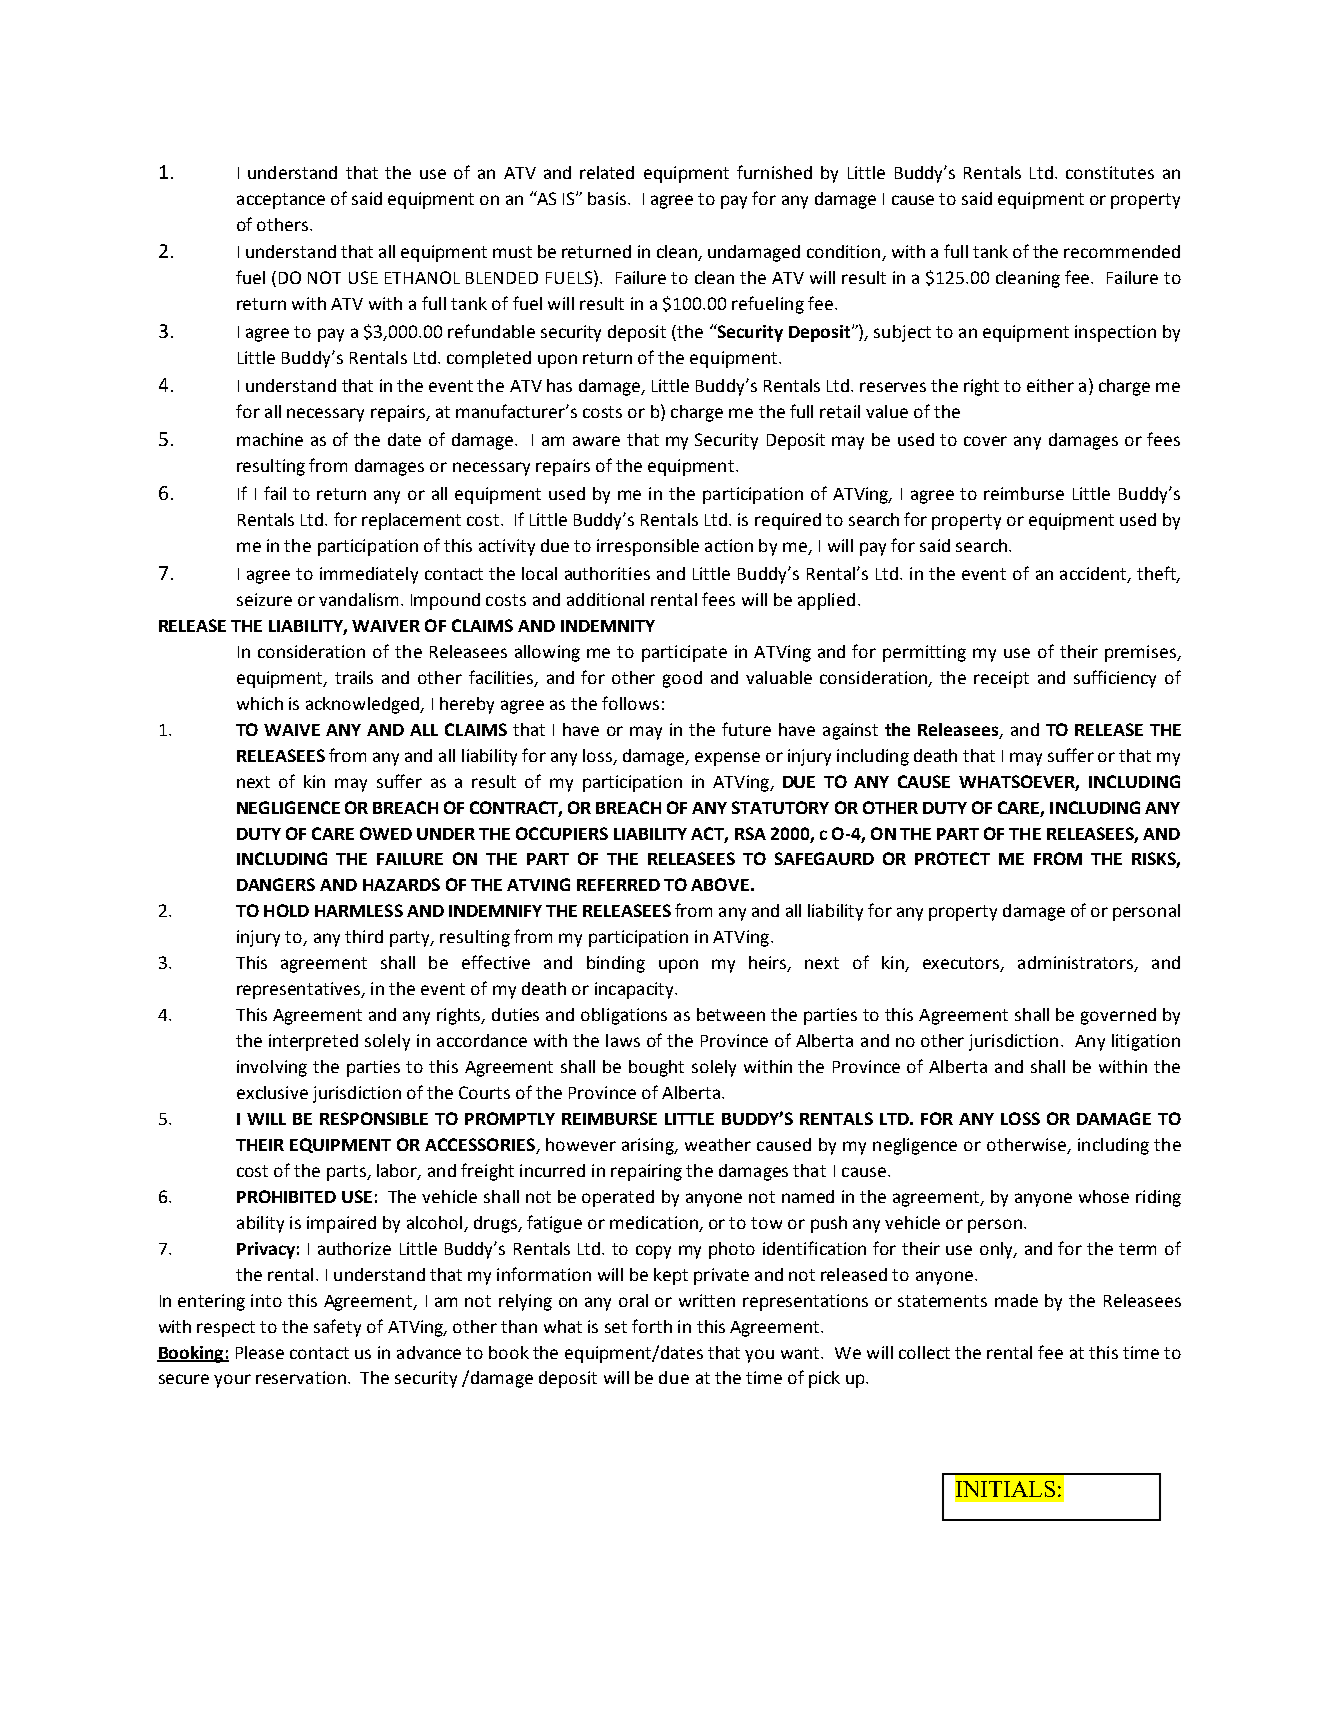 Image resolution: width=1339 pixels, height=1733 pixels. What do you see at coordinates (952, 858) in the page?
I see `PROTECT` at bounding box center [952, 858].
